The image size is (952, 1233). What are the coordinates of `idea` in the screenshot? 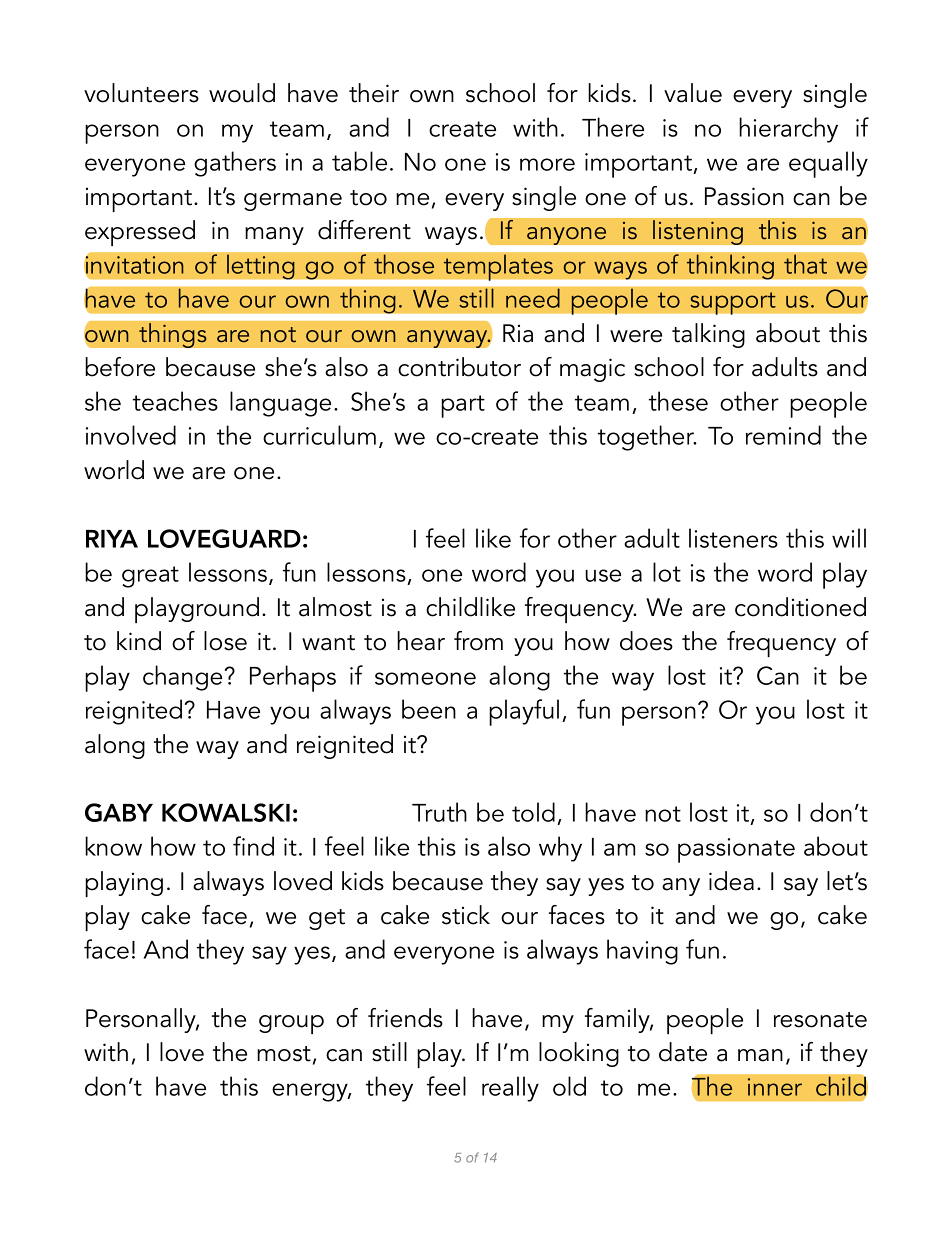 It's located at (731, 881).
